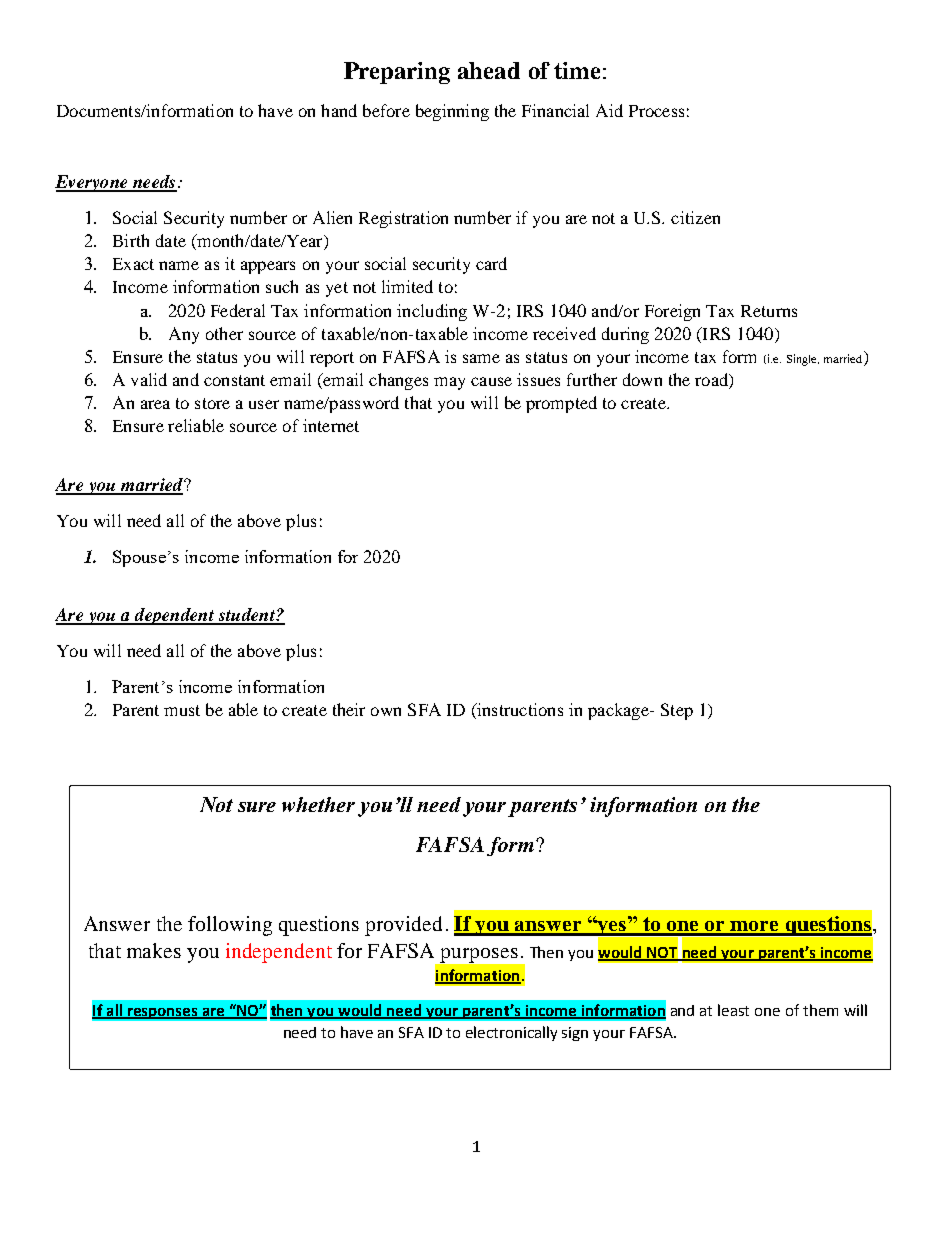 Image resolution: width=952 pixels, height=1233 pixels. Describe the element at coordinates (452, 112) in the screenshot. I see `beginning` at that location.
